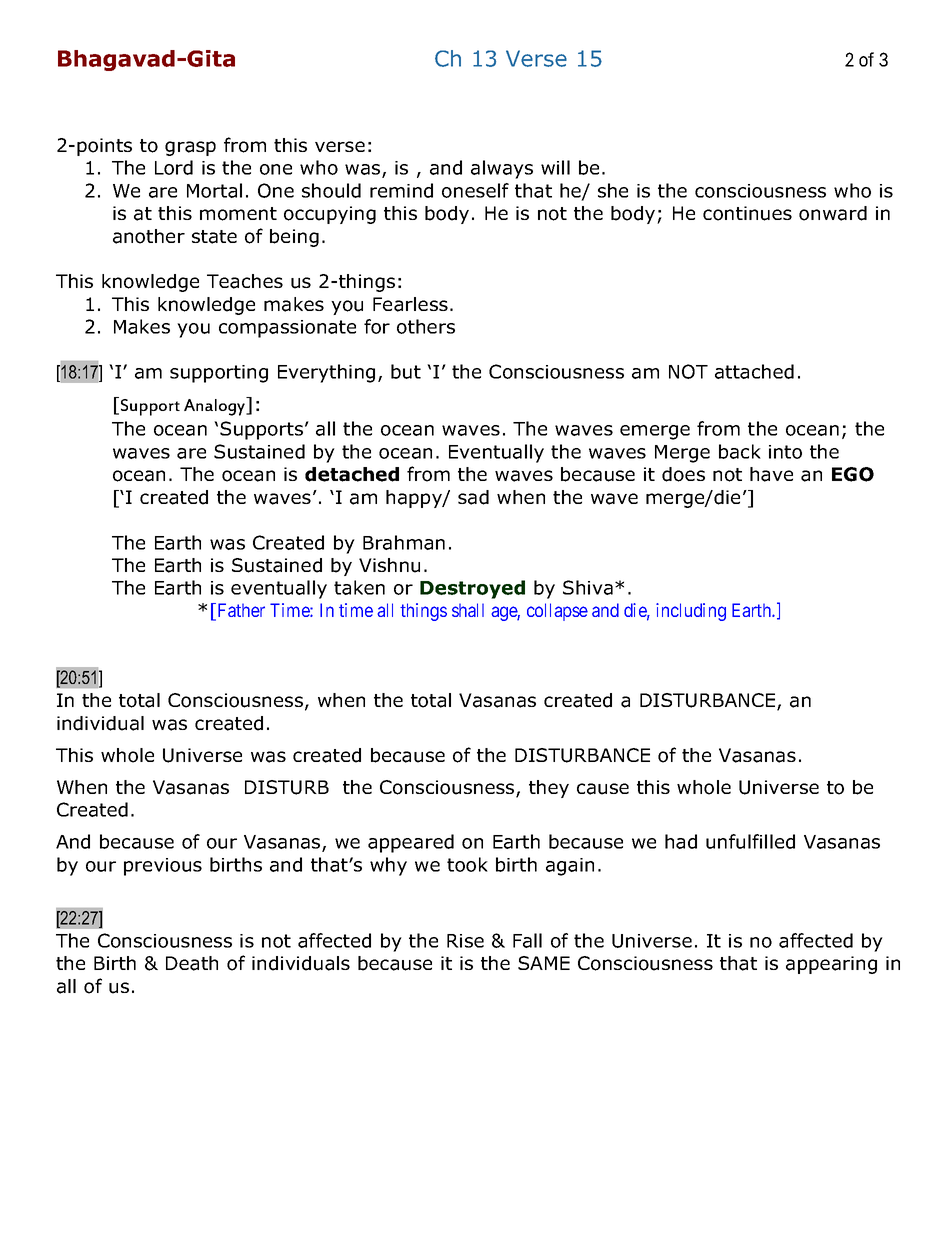 This screenshot has height=1233, width=952. What do you see at coordinates (750, 841) in the screenshot?
I see `unfulfilled` at bounding box center [750, 841].
